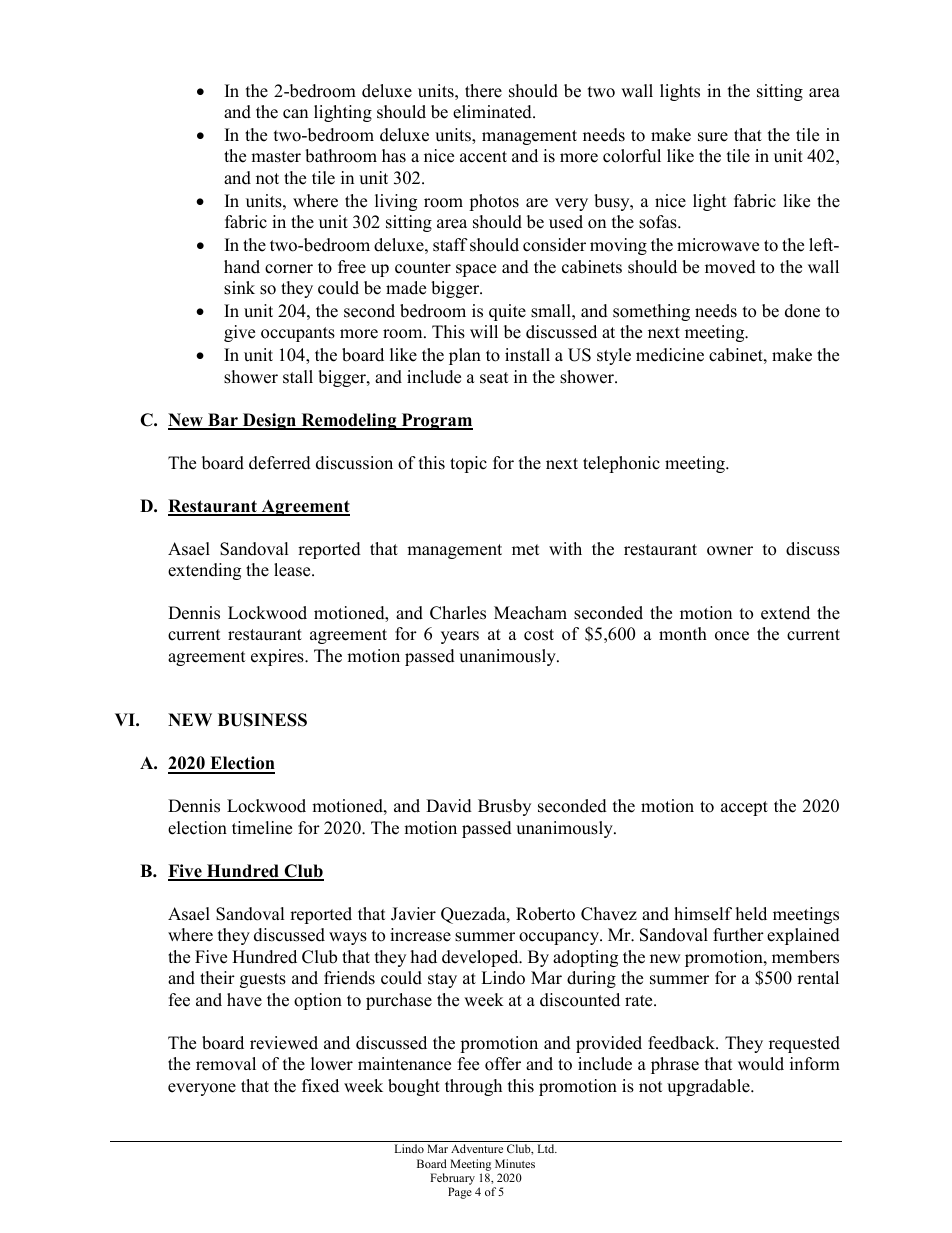  I want to click on Design, so click(269, 421).
